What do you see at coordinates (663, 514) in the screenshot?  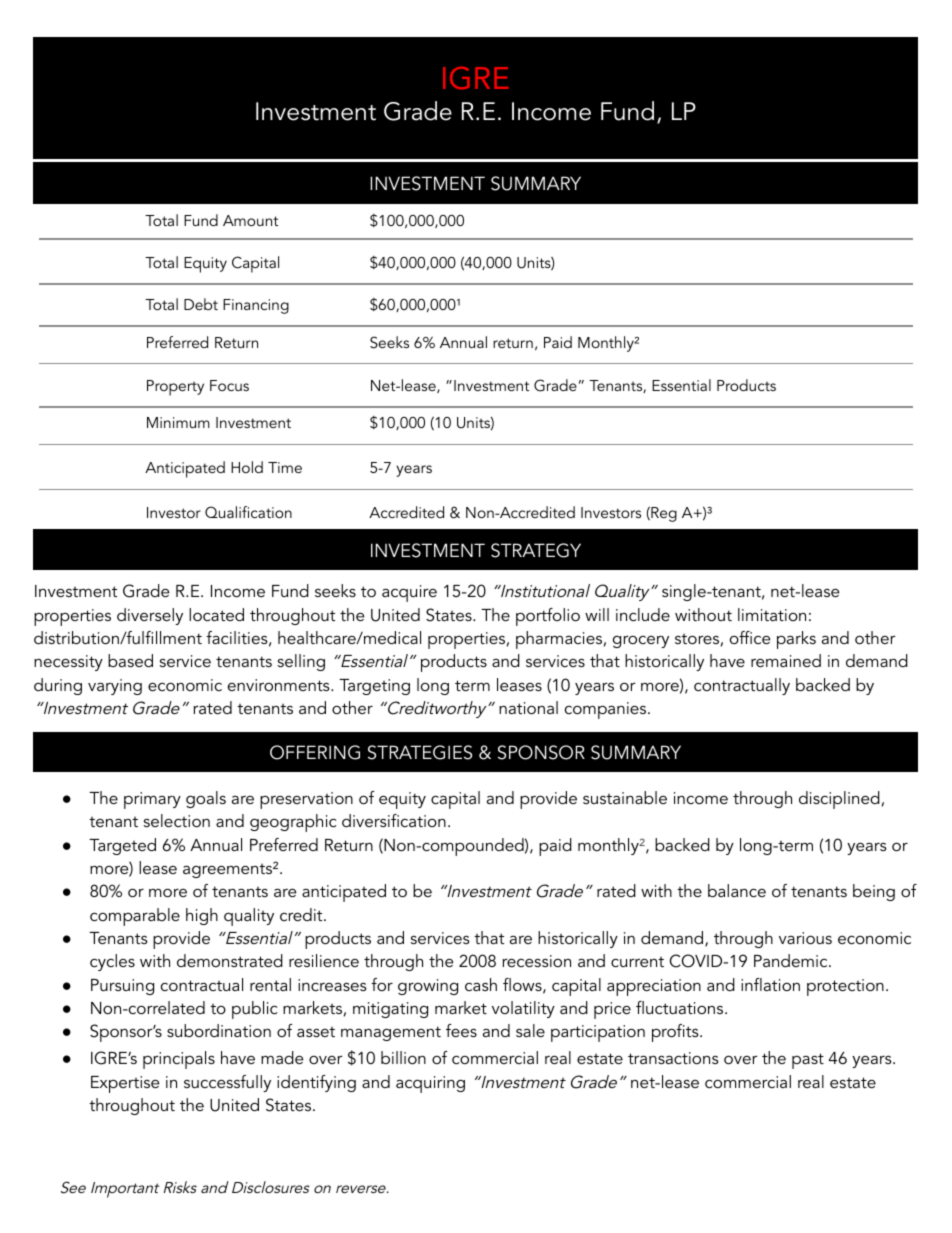 I see `Reg` at bounding box center [663, 514].
